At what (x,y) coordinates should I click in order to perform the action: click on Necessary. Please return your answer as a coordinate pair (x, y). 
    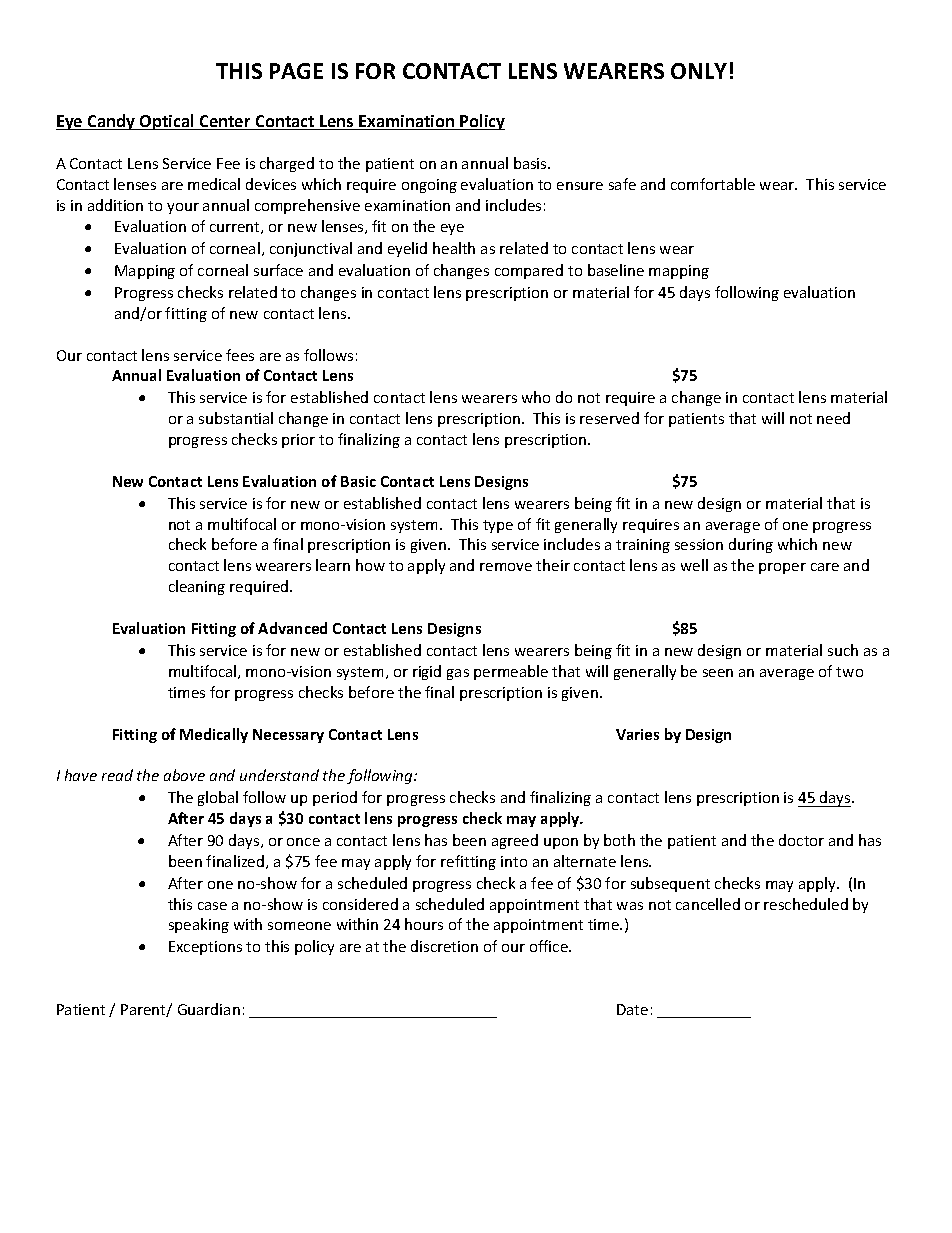
    Looking at the image, I should click on (288, 736).
